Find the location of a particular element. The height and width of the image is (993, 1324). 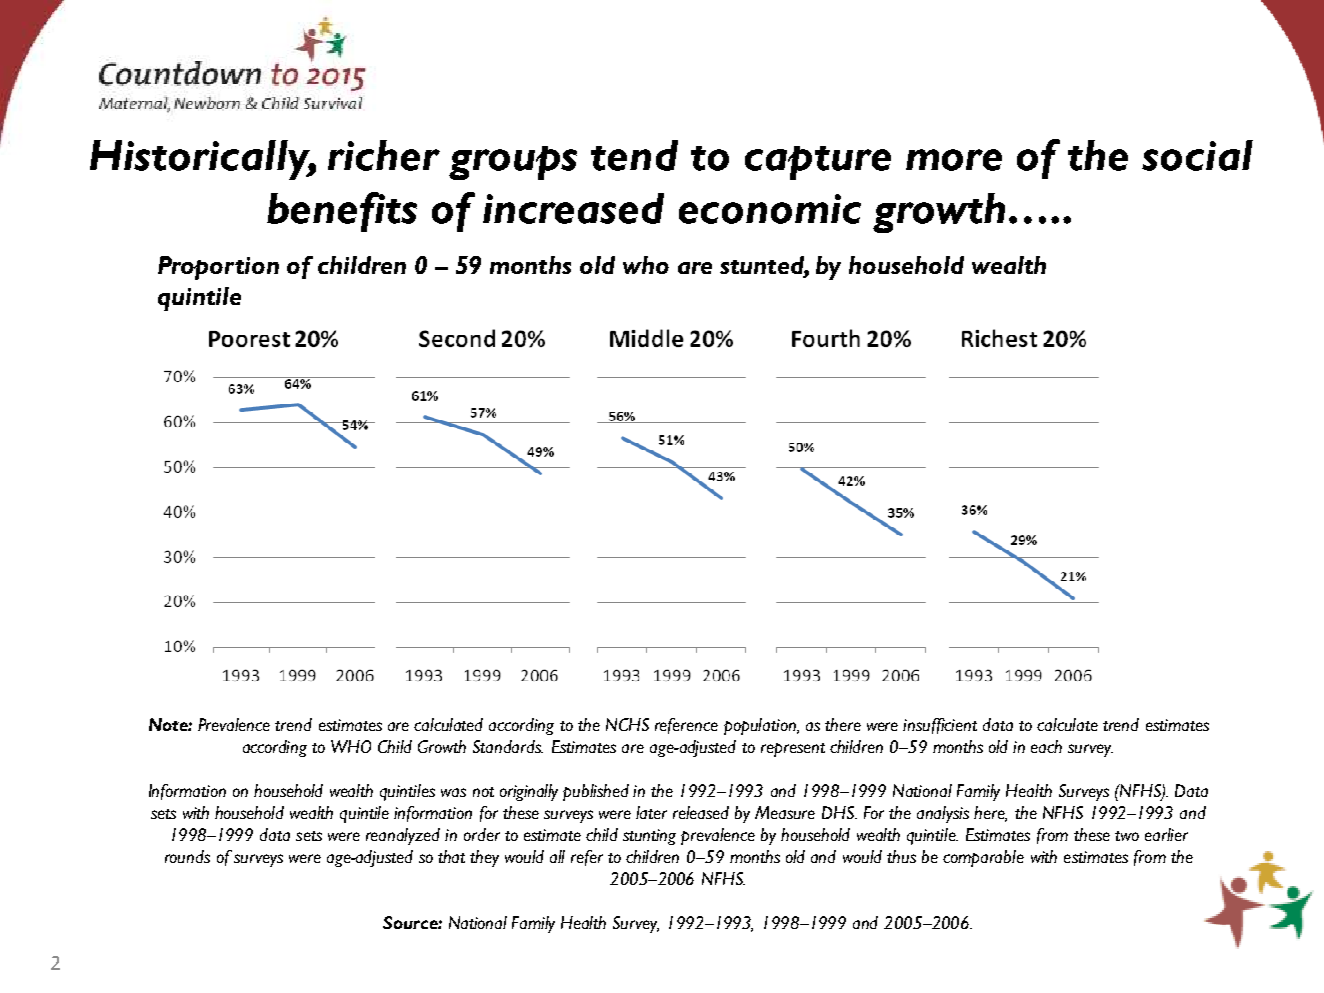

economic is located at coordinates (770, 209).
